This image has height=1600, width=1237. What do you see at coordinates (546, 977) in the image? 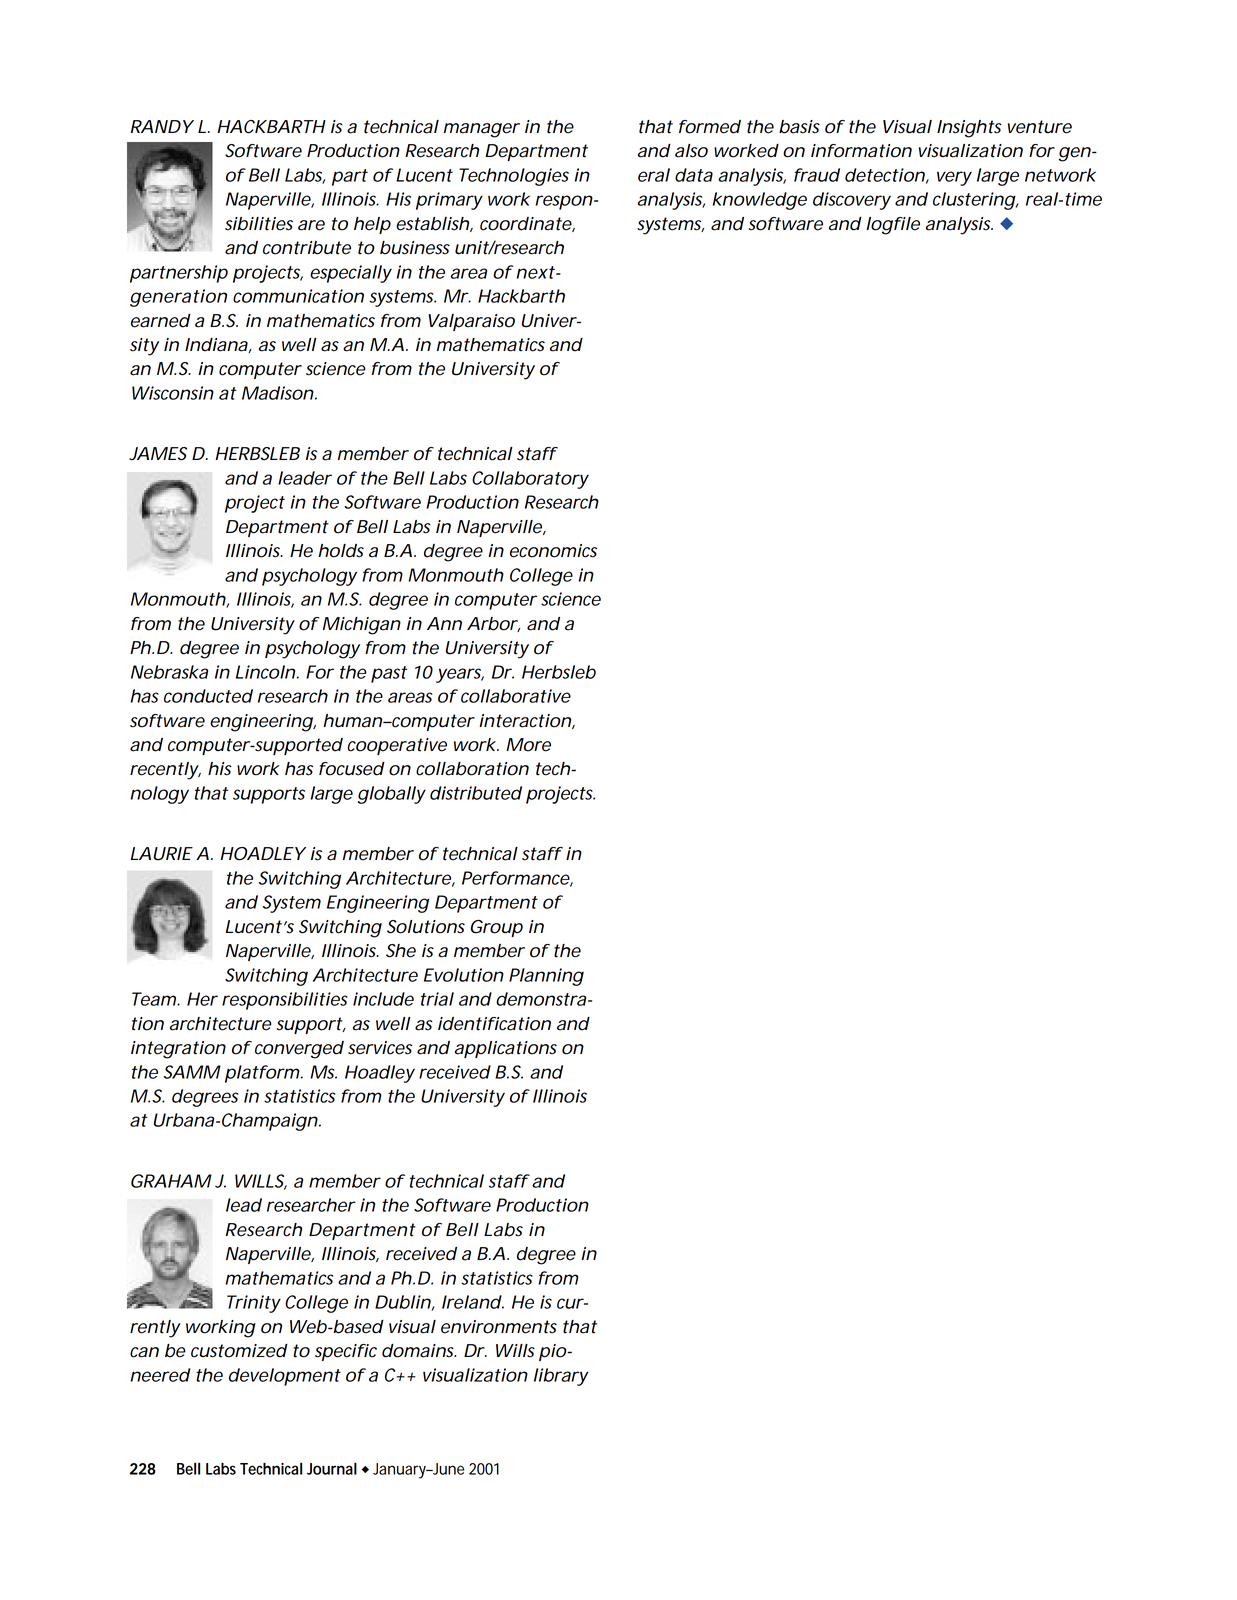
I see `Planning` at bounding box center [546, 977].
